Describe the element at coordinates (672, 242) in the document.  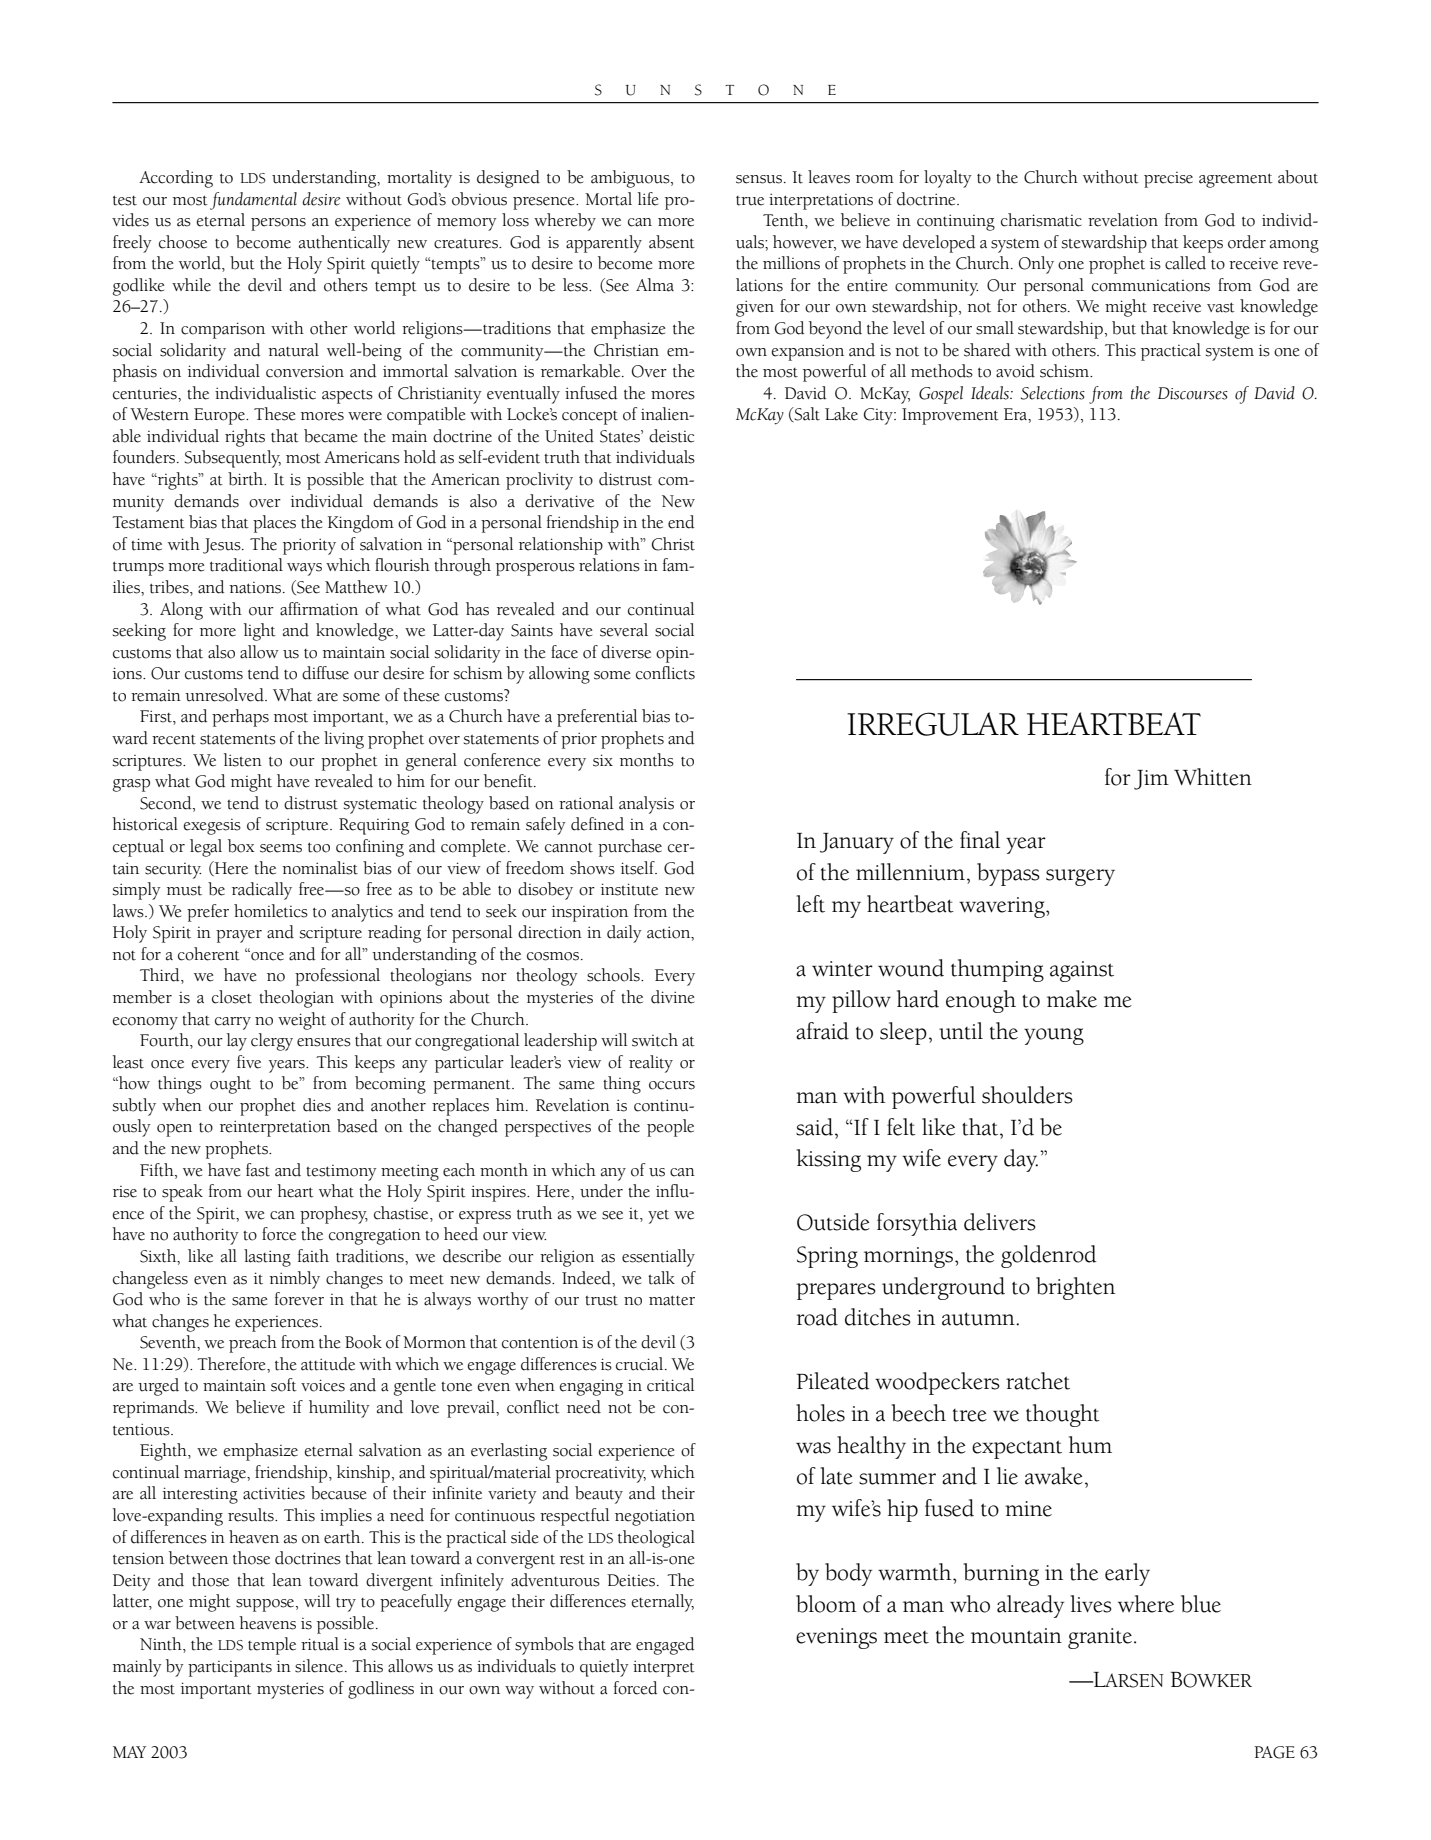
I see `absent` at that location.
